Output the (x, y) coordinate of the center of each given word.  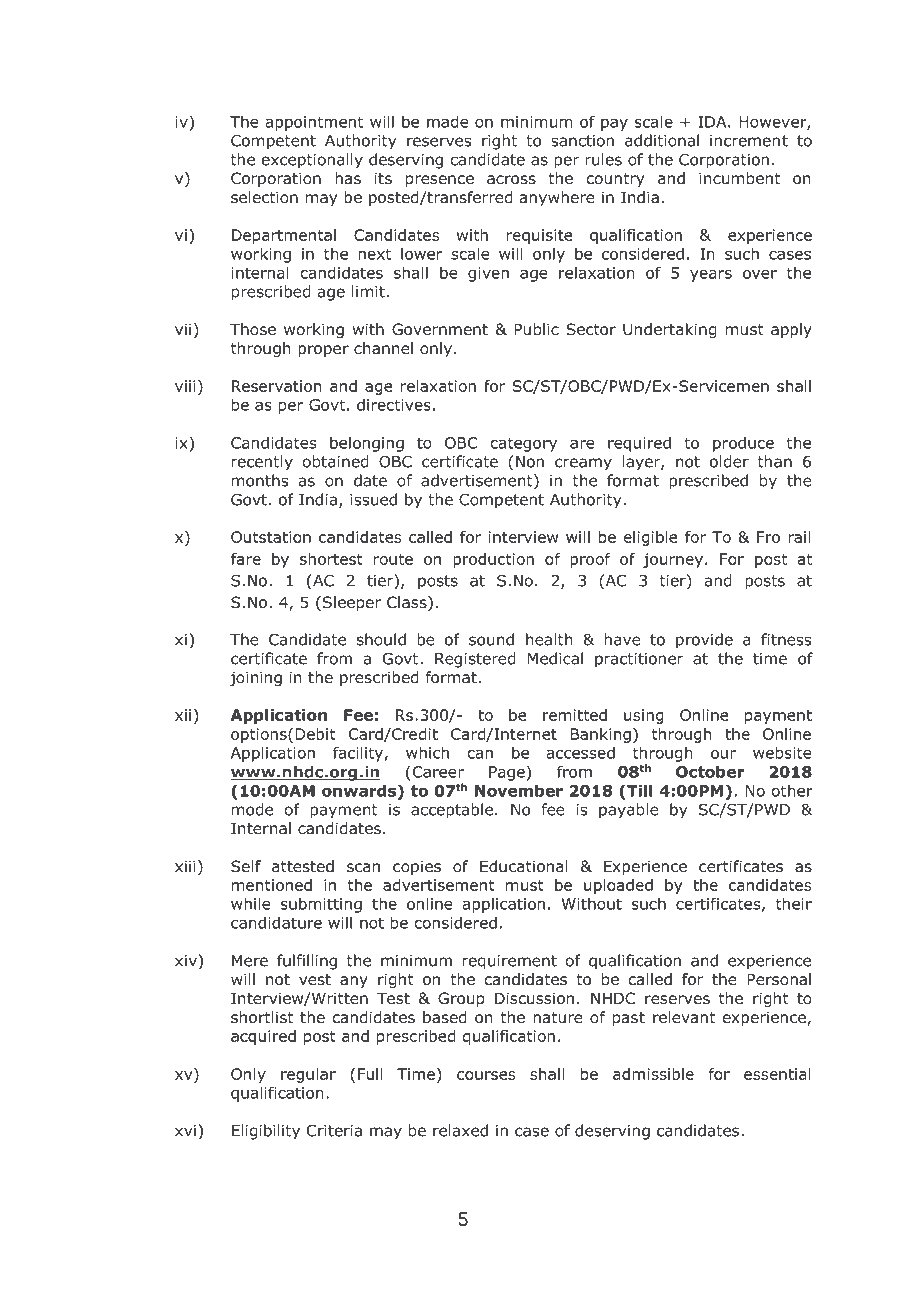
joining (256, 678)
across (511, 180)
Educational (524, 866)
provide (704, 641)
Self (246, 866)
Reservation (277, 386)
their (794, 903)
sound (491, 639)
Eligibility (266, 1132)
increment (749, 141)
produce (743, 444)
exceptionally (312, 161)
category (523, 444)
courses (486, 1075)
